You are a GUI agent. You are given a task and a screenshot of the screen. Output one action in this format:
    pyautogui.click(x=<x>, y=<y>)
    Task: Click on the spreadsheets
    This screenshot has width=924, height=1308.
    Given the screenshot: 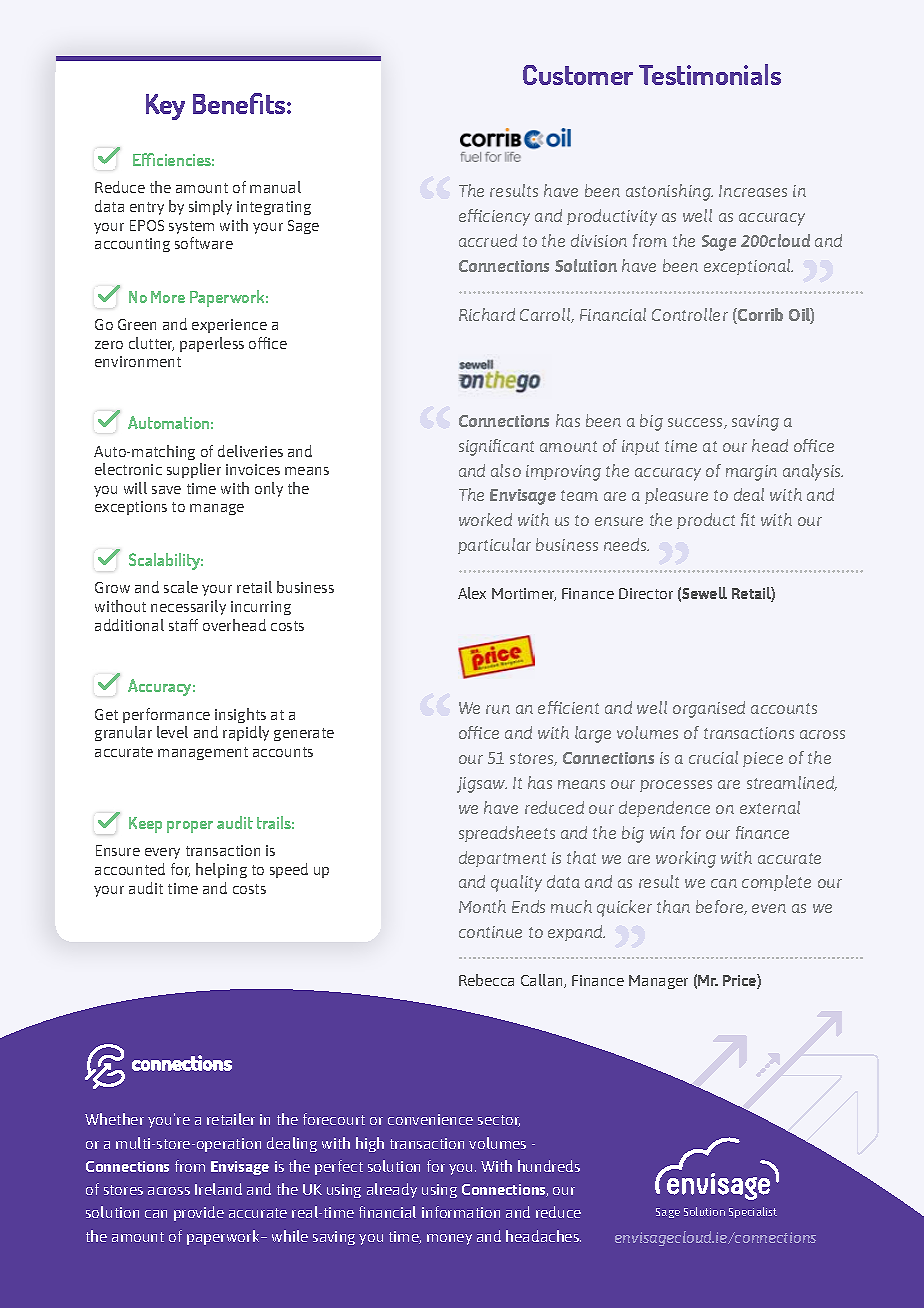 What is the action you would take?
    pyautogui.click(x=507, y=834)
